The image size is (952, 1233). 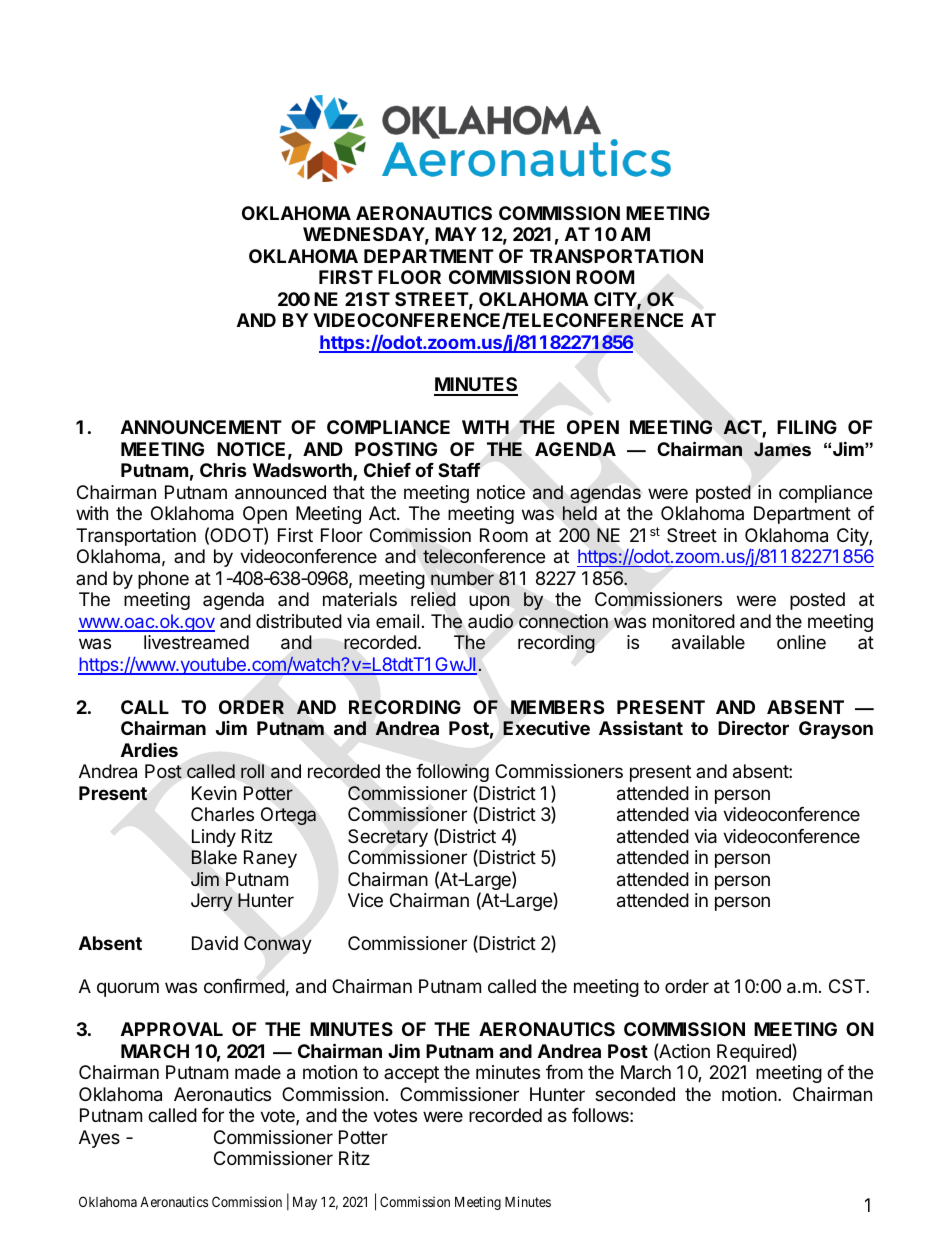 I want to click on Staff, so click(x=459, y=469).
